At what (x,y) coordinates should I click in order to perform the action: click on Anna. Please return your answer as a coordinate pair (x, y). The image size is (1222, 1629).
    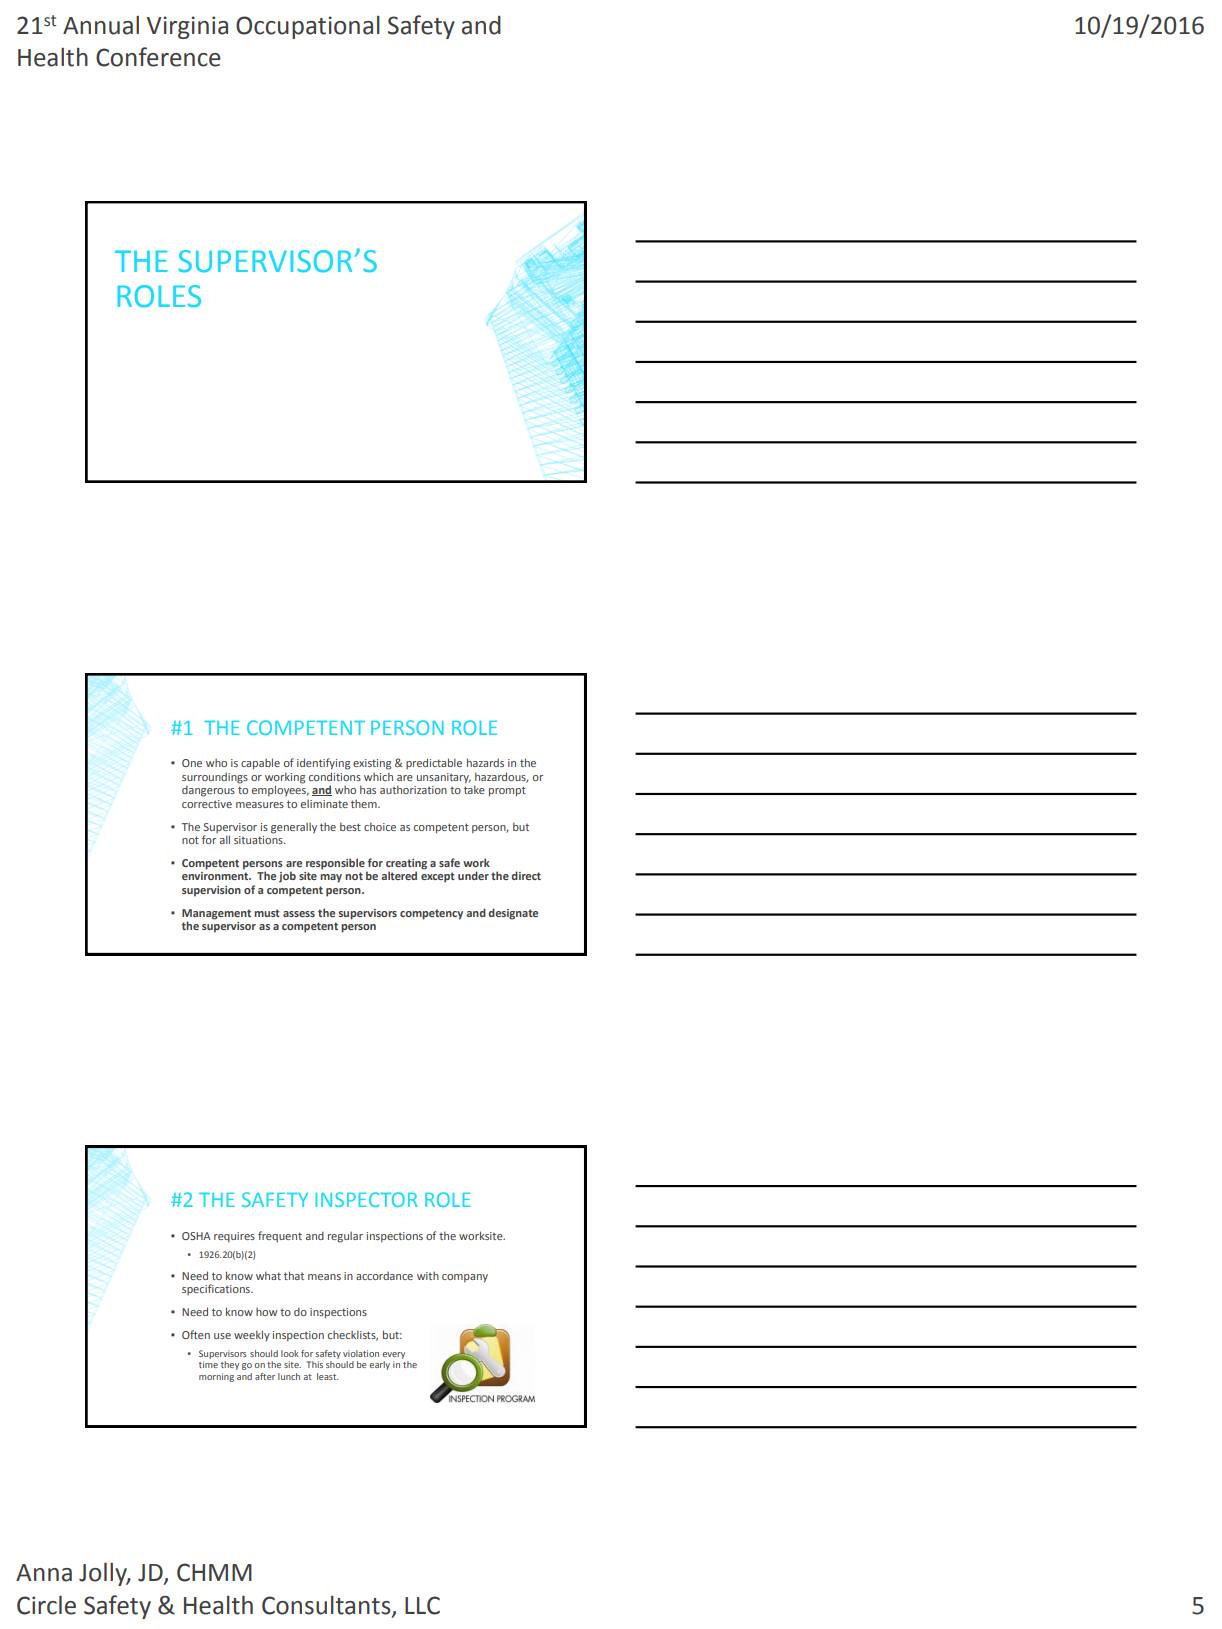
    Looking at the image, I should click on (44, 1573).
